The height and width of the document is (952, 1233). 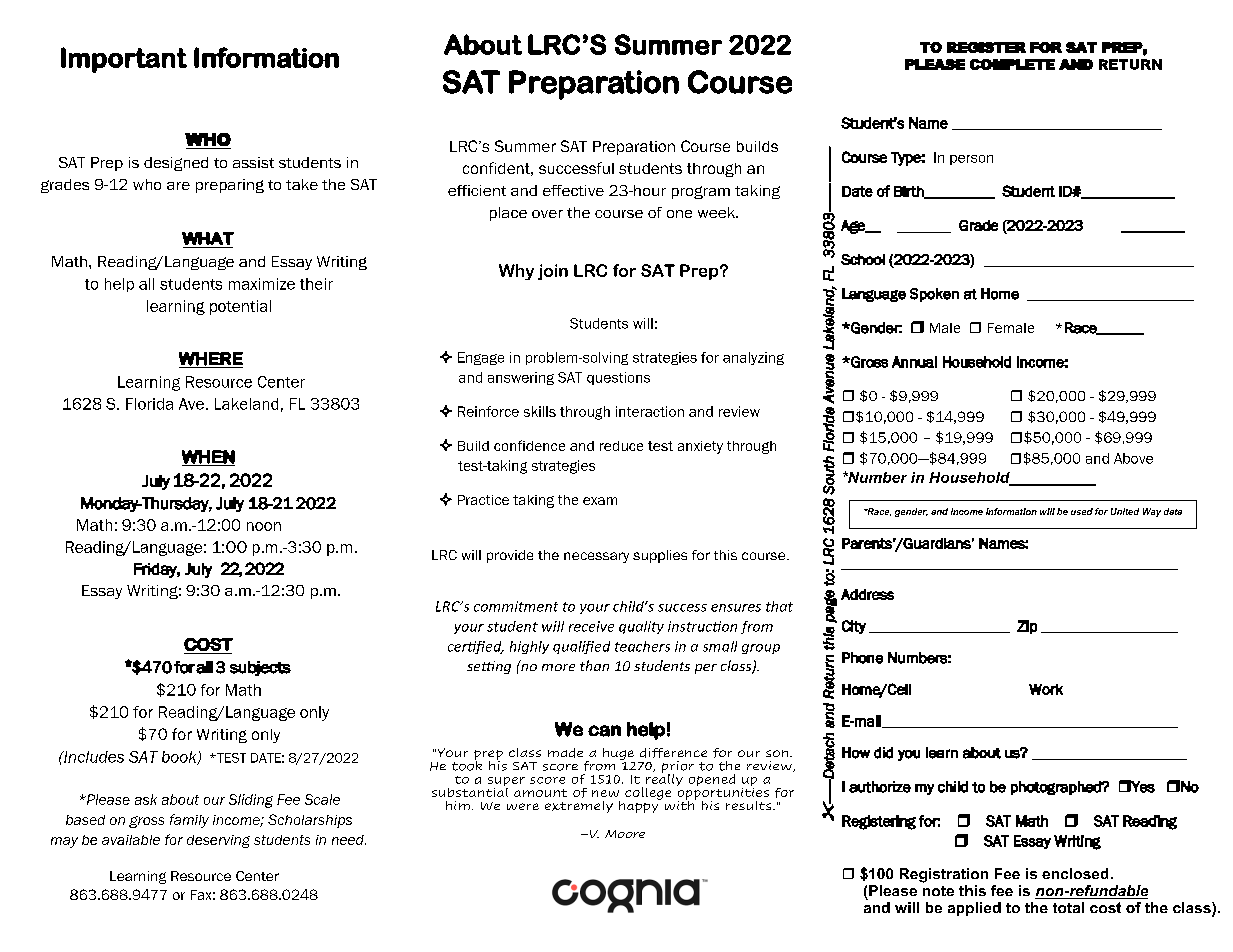 I want to click on WHERE, so click(x=211, y=359).
